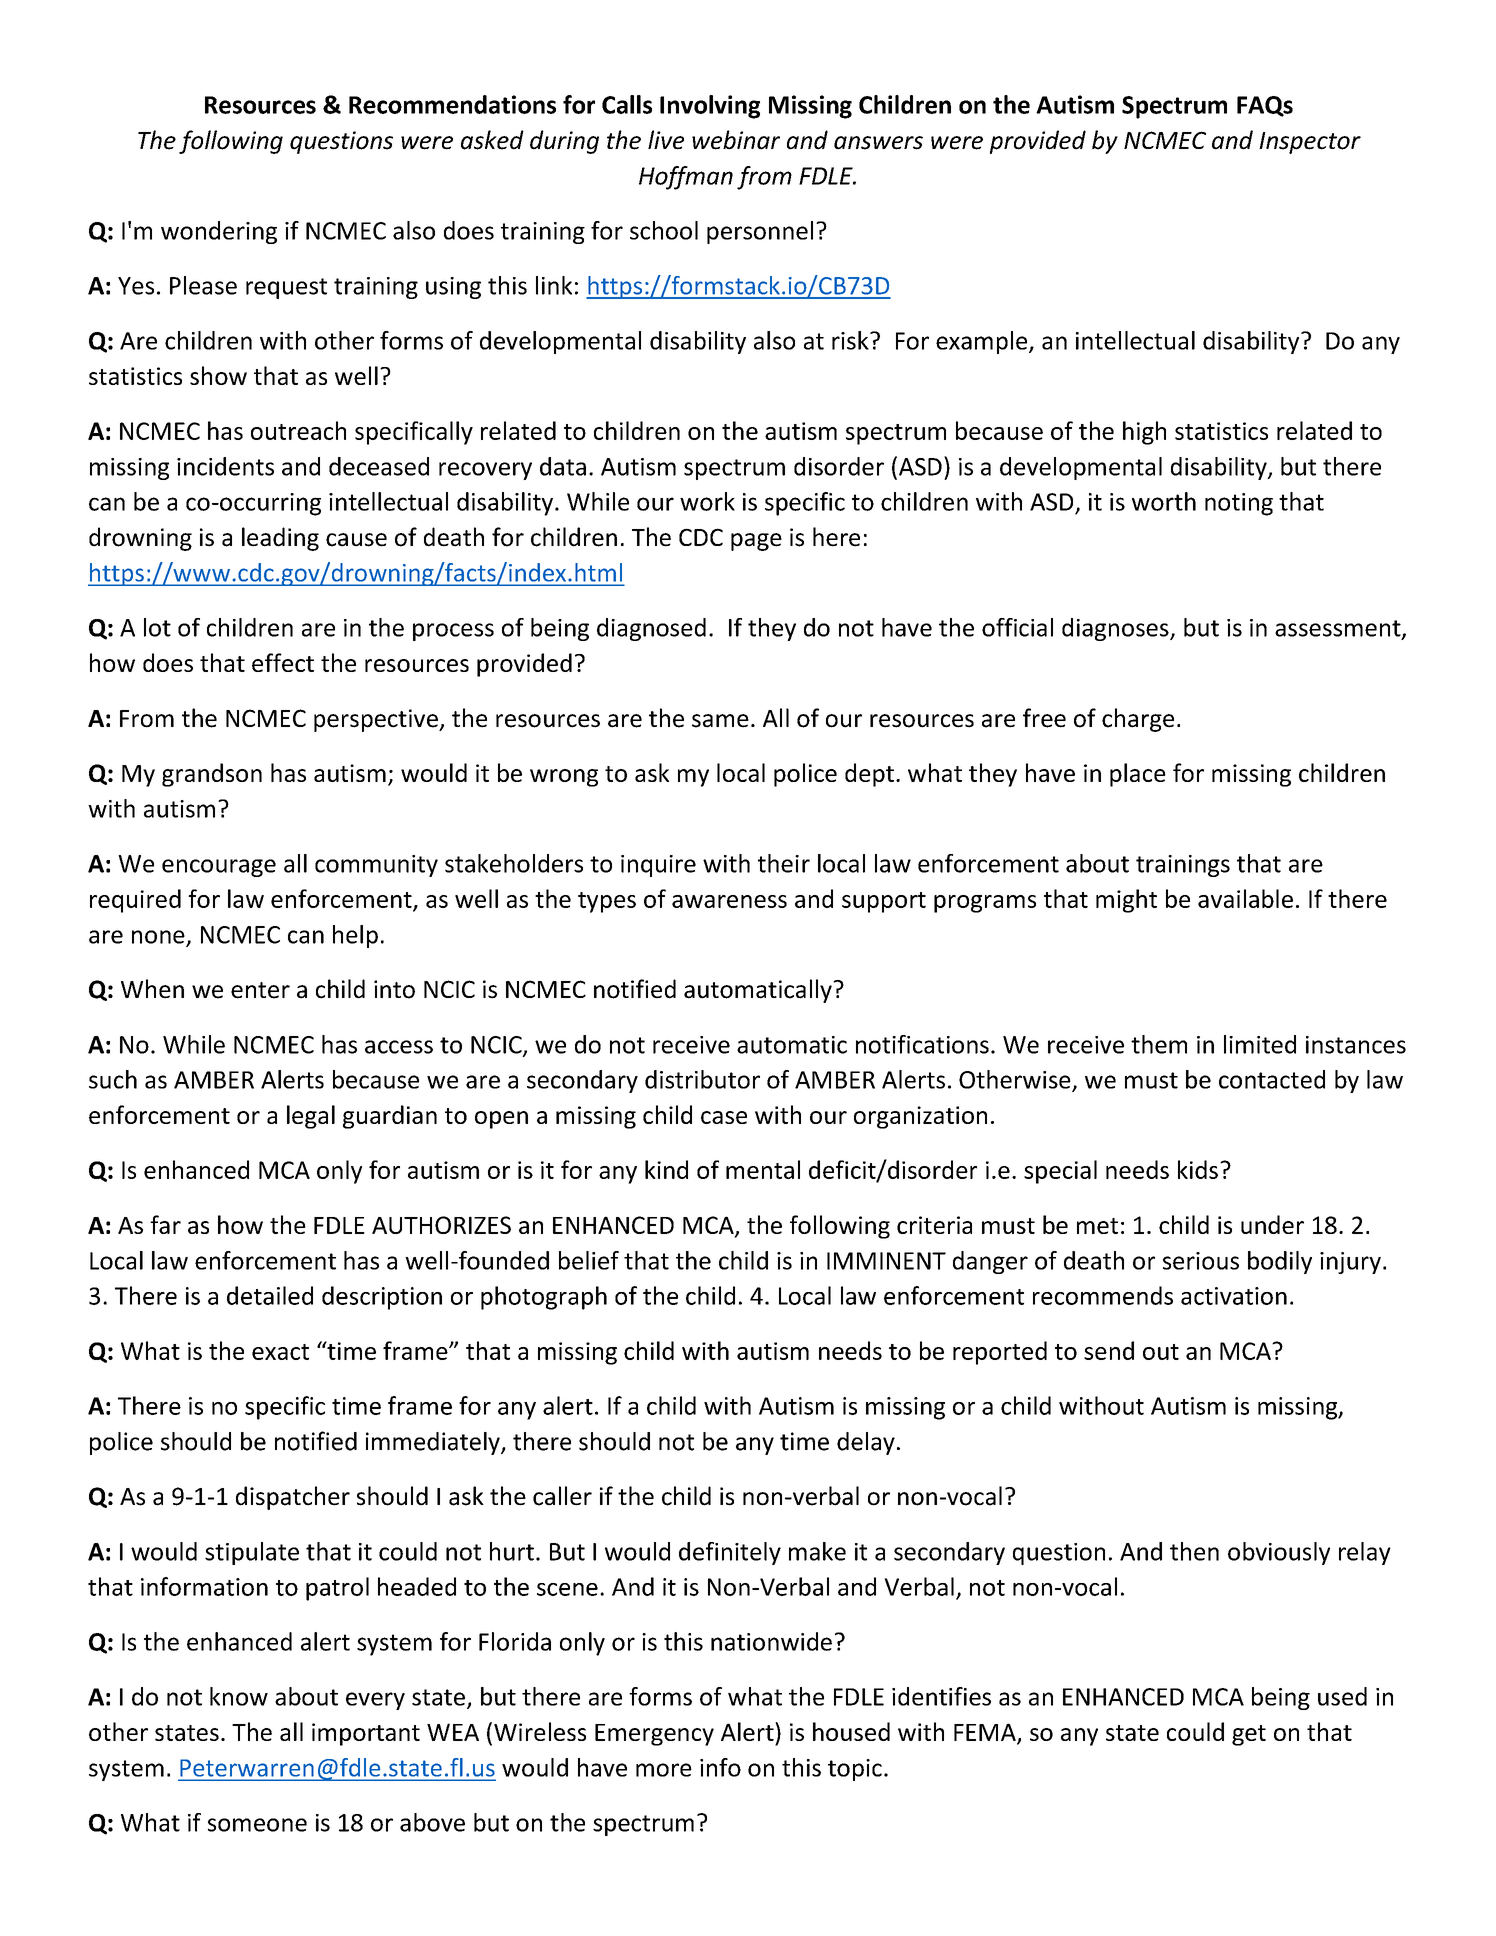 Image resolution: width=1496 pixels, height=1936 pixels. Describe the element at coordinates (257, 1825) in the page. I see `someone` at that location.
